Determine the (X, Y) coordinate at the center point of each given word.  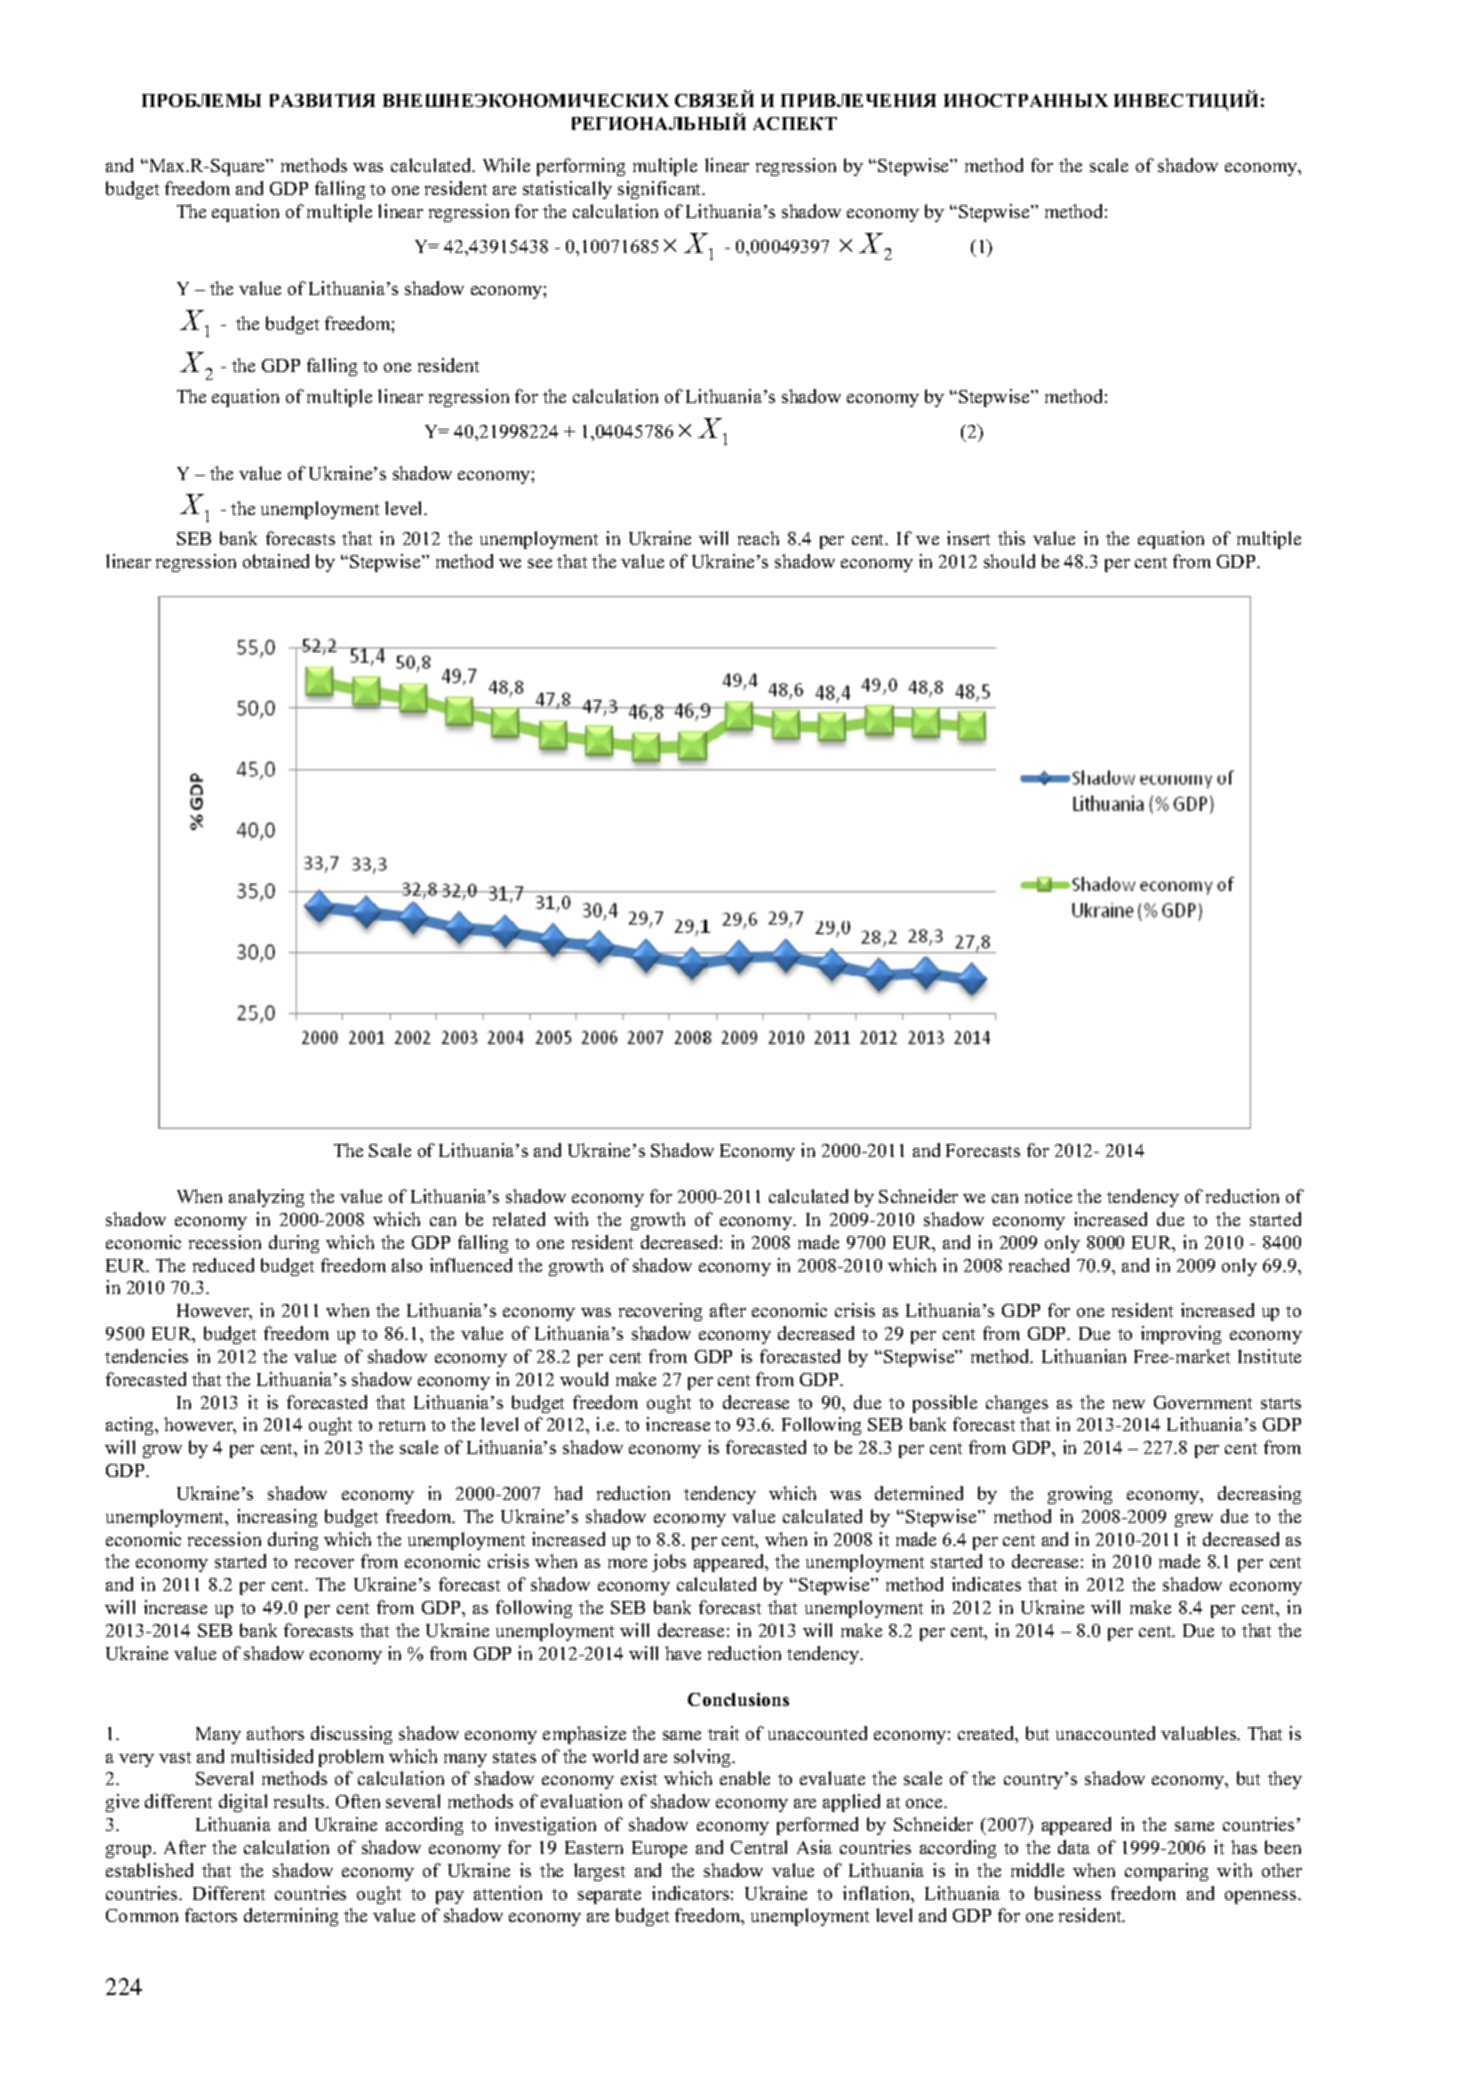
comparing (1166, 1872)
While (506, 165)
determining (291, 1917)
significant (661, 190)
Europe (659, 1849)
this (1011, 538)
